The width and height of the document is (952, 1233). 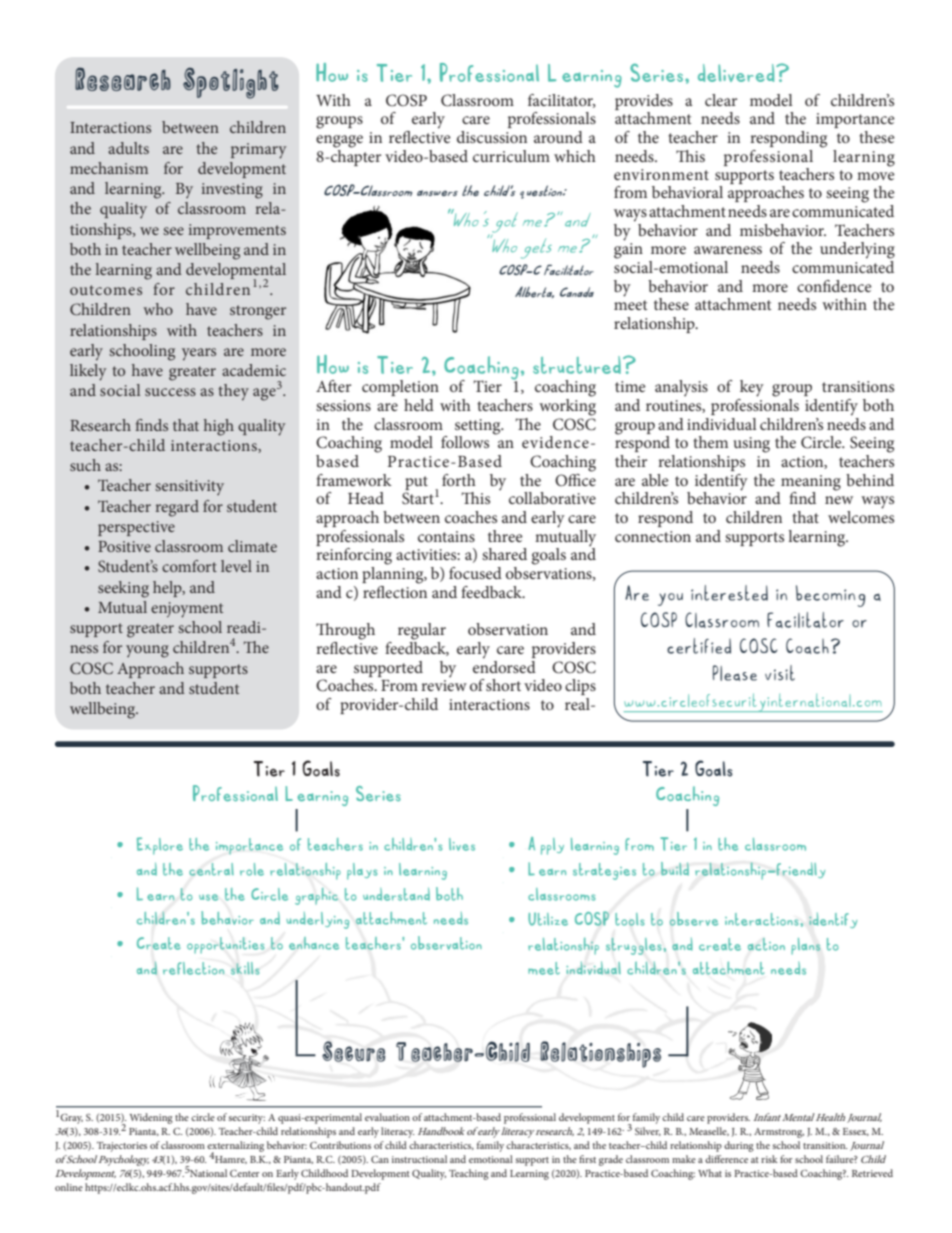 I want to click on visit, so click(x=780, y=673).
